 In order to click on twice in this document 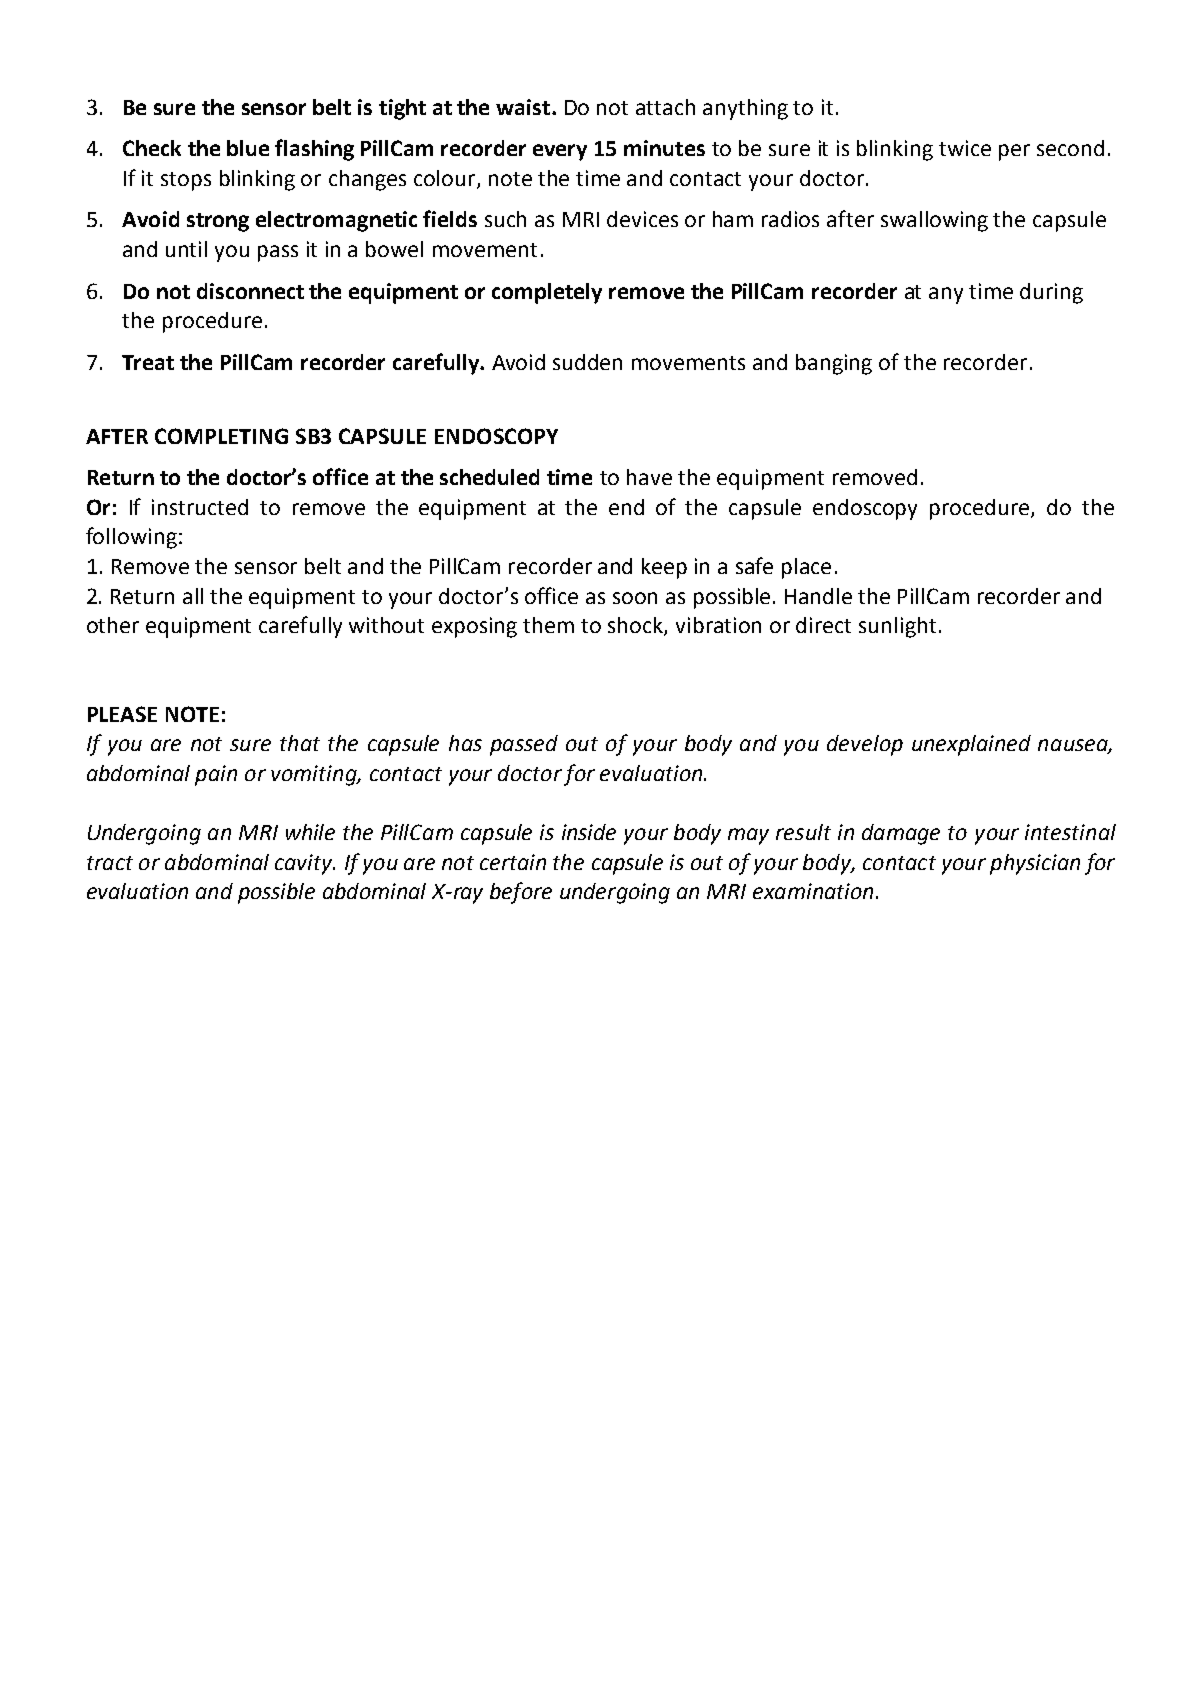, I will do `click(965, 148)`.
